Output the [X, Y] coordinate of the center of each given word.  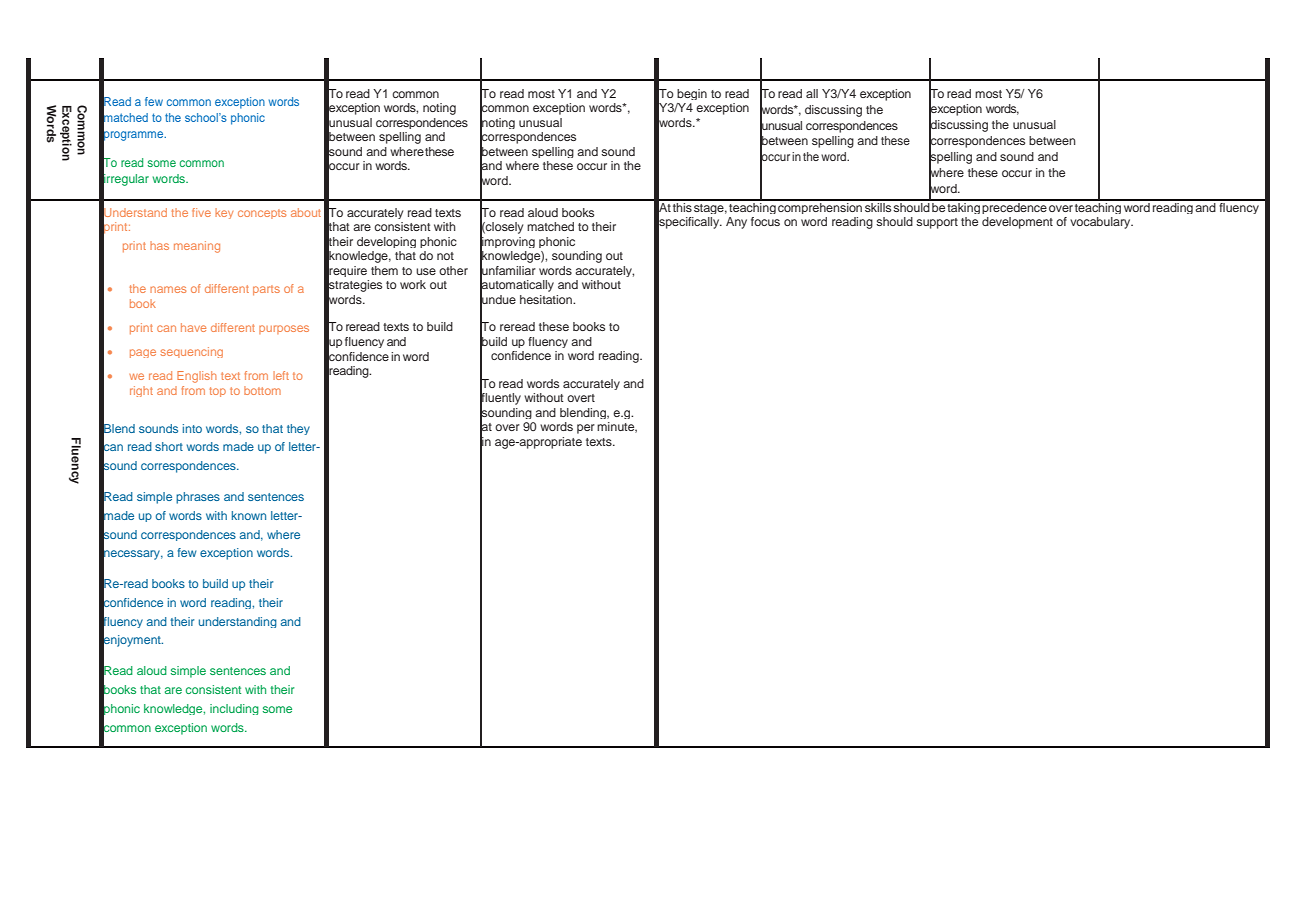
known [249, 515]
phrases [198, 498]
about [306, 212]
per [586, 429]
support [937, 223]
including [234, 709]
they [298, 429]
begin [692, 94]
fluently [500, 399]
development [1017, 223]
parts [266, 290]
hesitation [547, 299]
